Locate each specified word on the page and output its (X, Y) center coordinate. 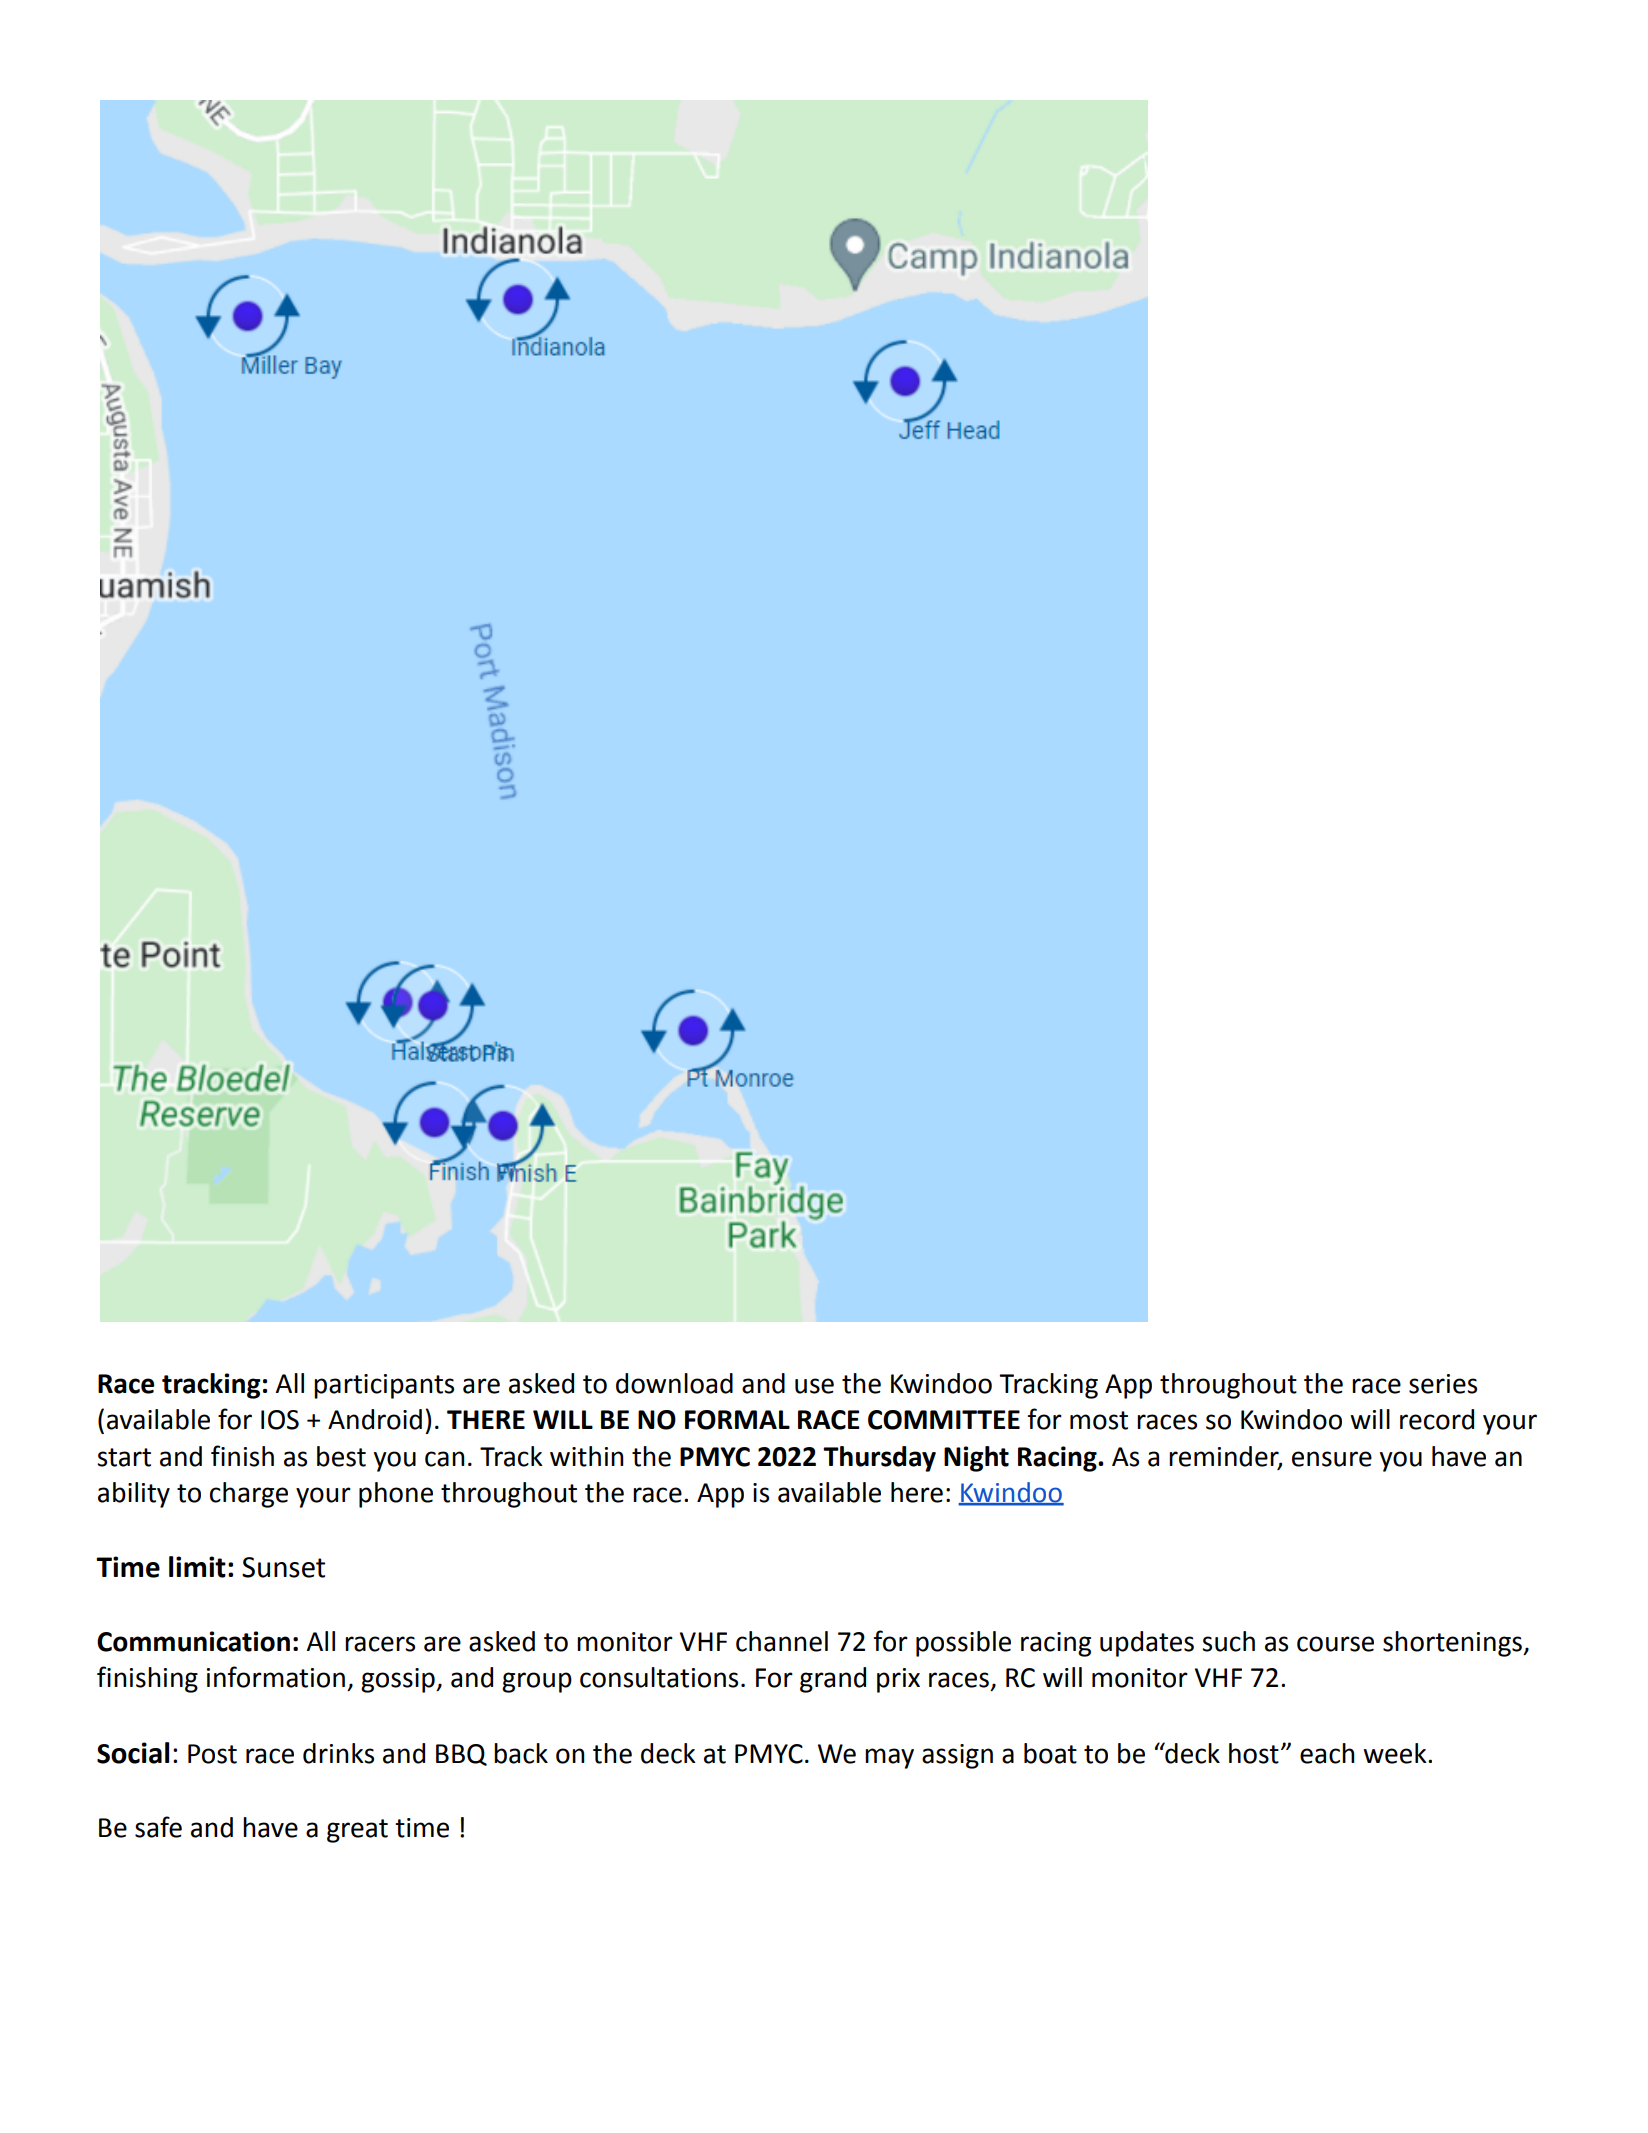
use (814, 1386)
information (276, 1677)
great (357, 1831)
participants (384, 1386)
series (1443, 1384)
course (1335, 1644)
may (889, 1758)
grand (833, 1680)
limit (197, 1567)
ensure (1332, 1459)
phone (396, 1495)
